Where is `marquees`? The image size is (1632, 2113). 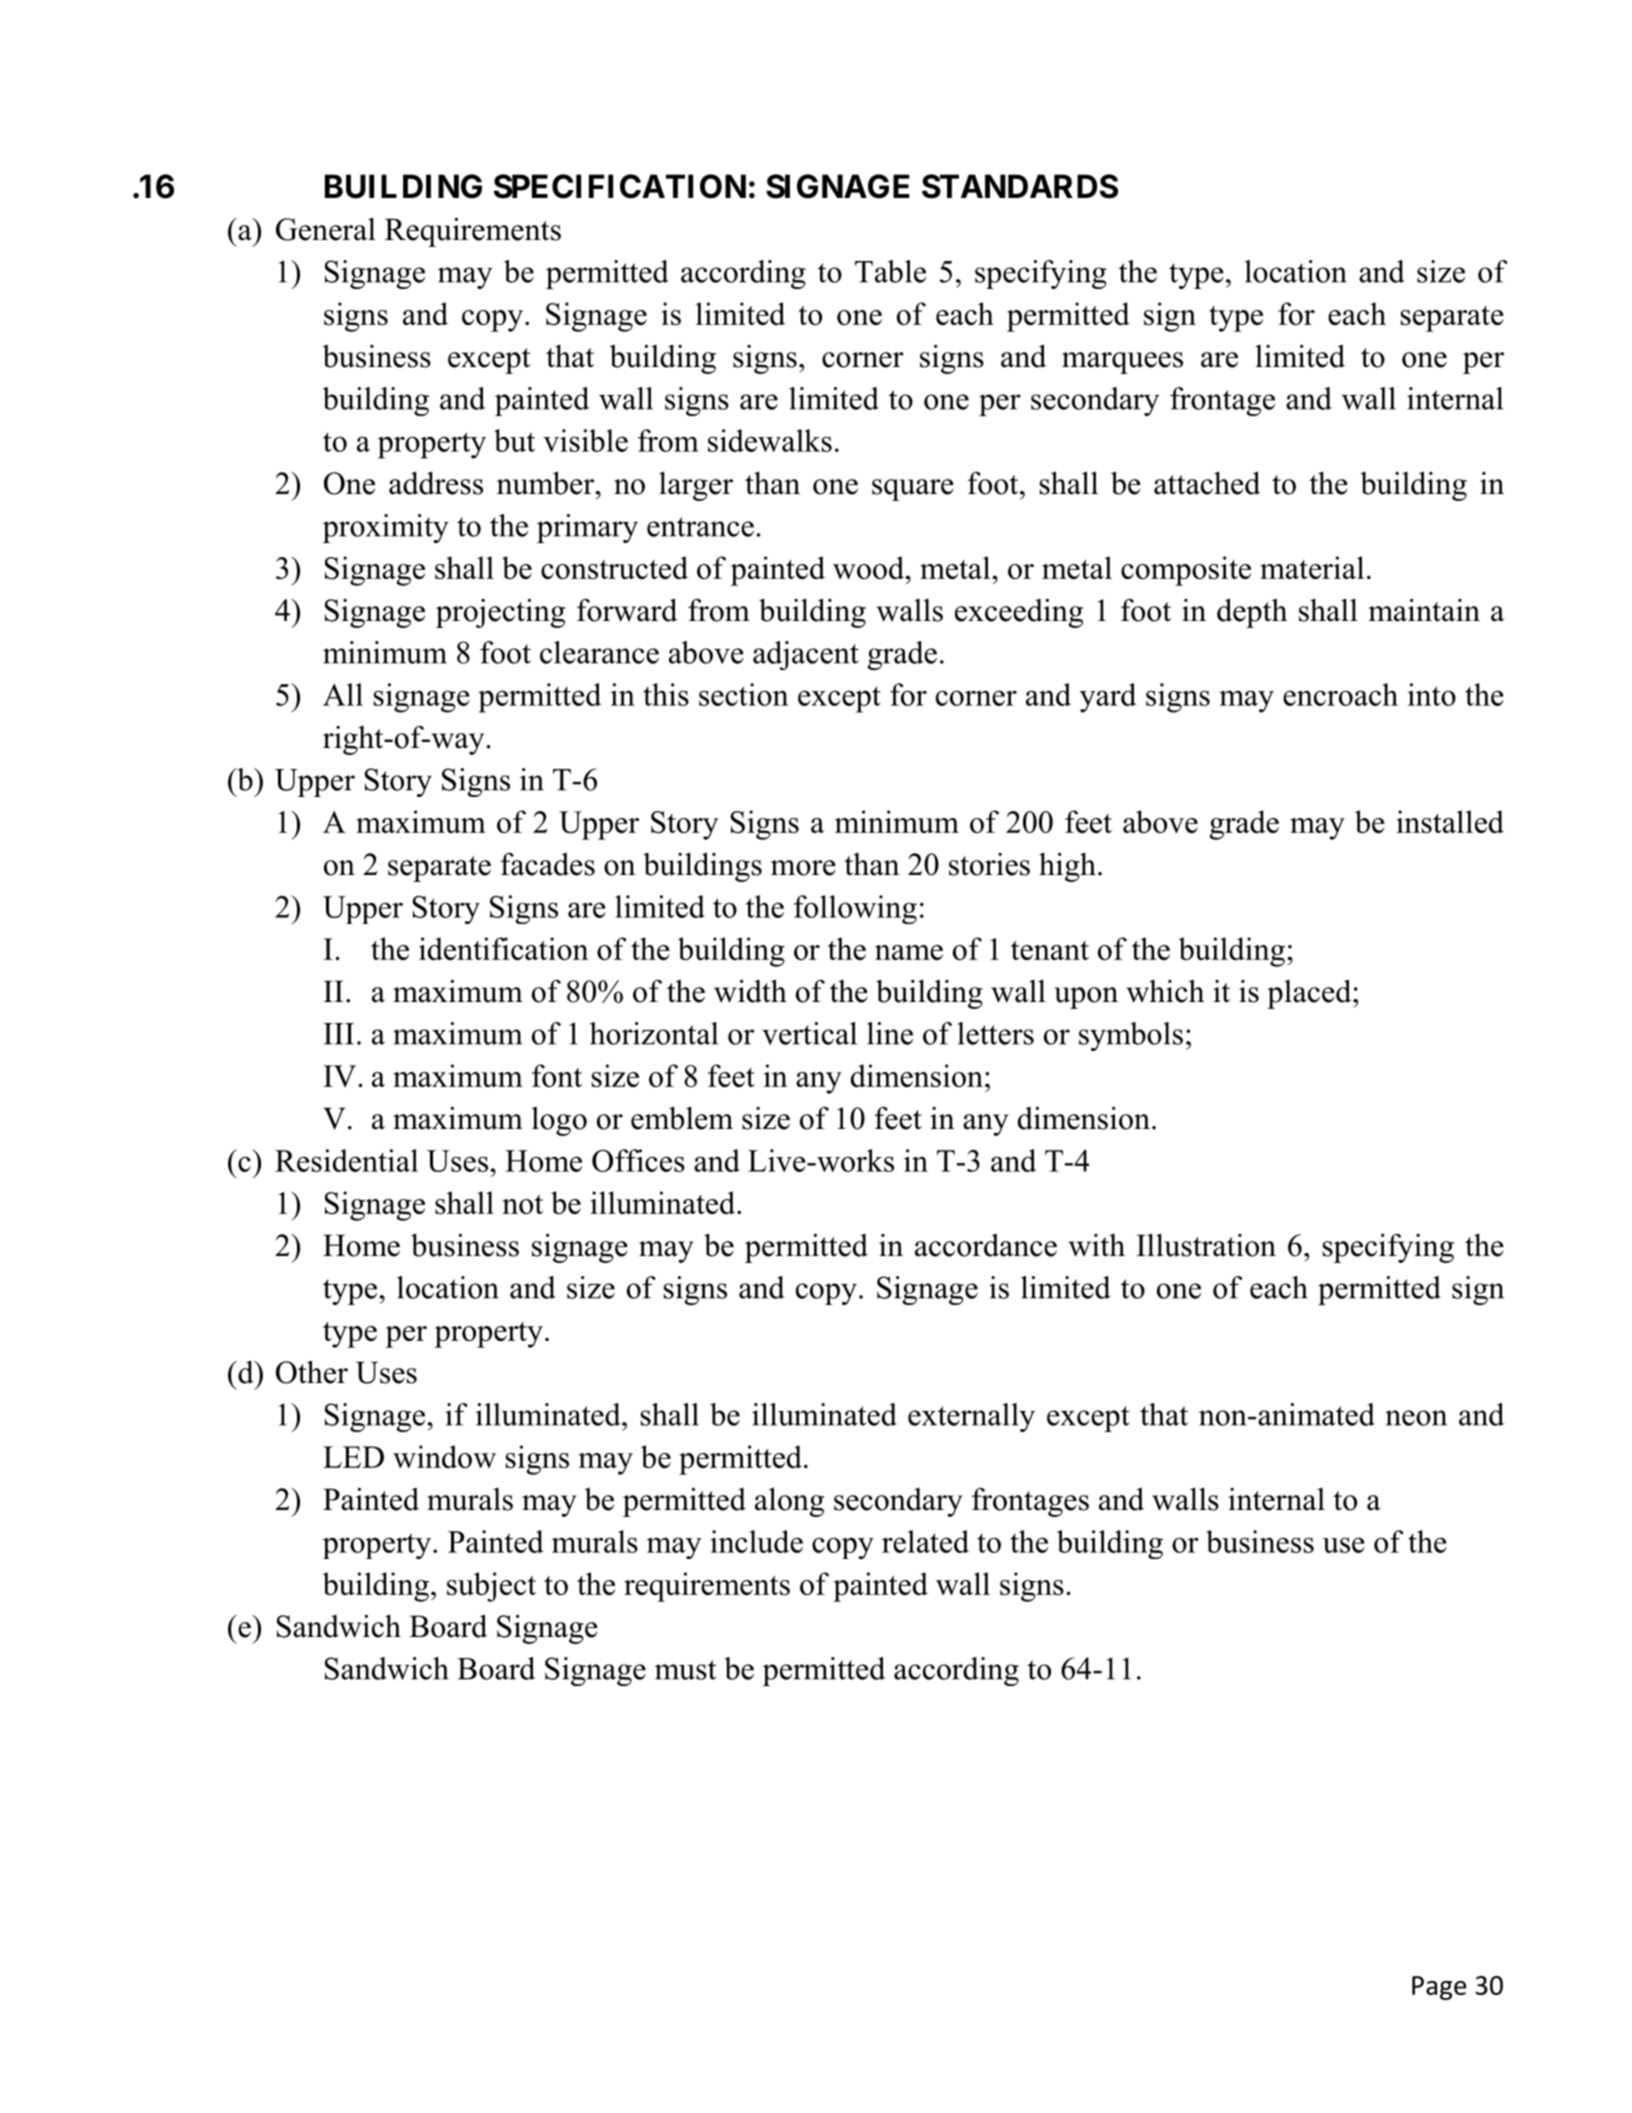 marquees is located at coordinates (1122, 363).
